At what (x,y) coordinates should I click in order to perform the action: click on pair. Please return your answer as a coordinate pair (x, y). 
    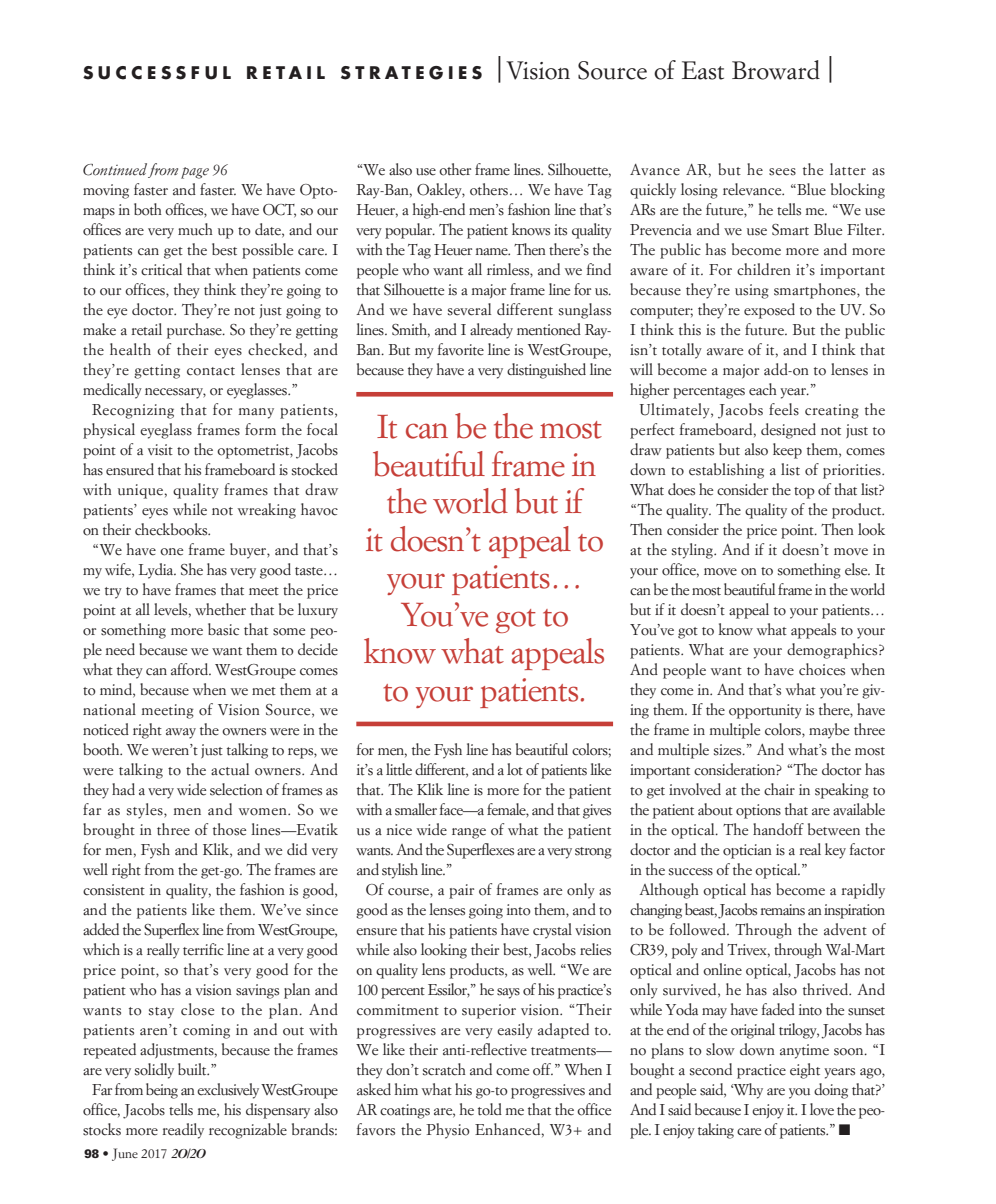
    Looking at the image, I should click on (461, 891).
